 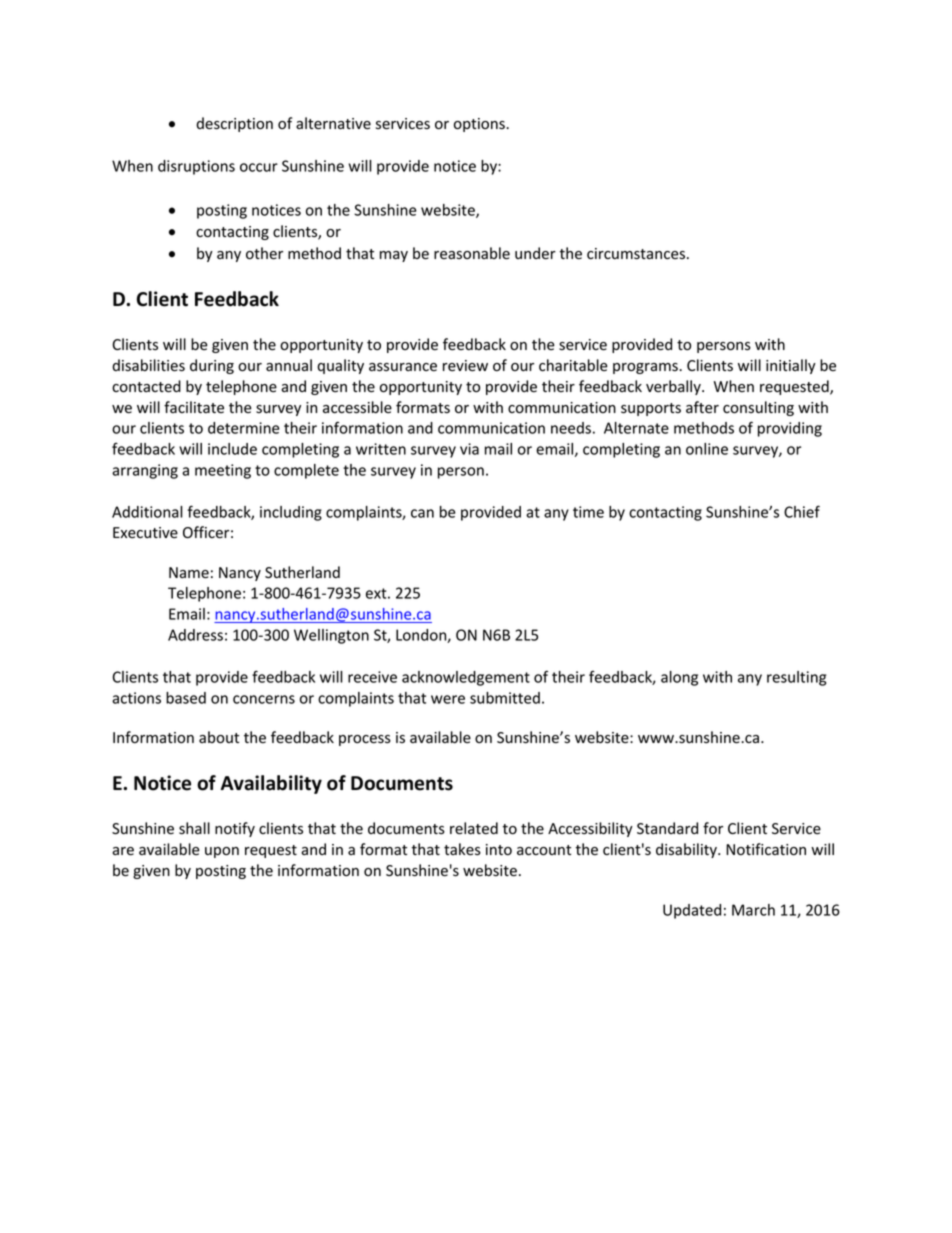 I want to click on circumstances, so click(x=636, y=254).
